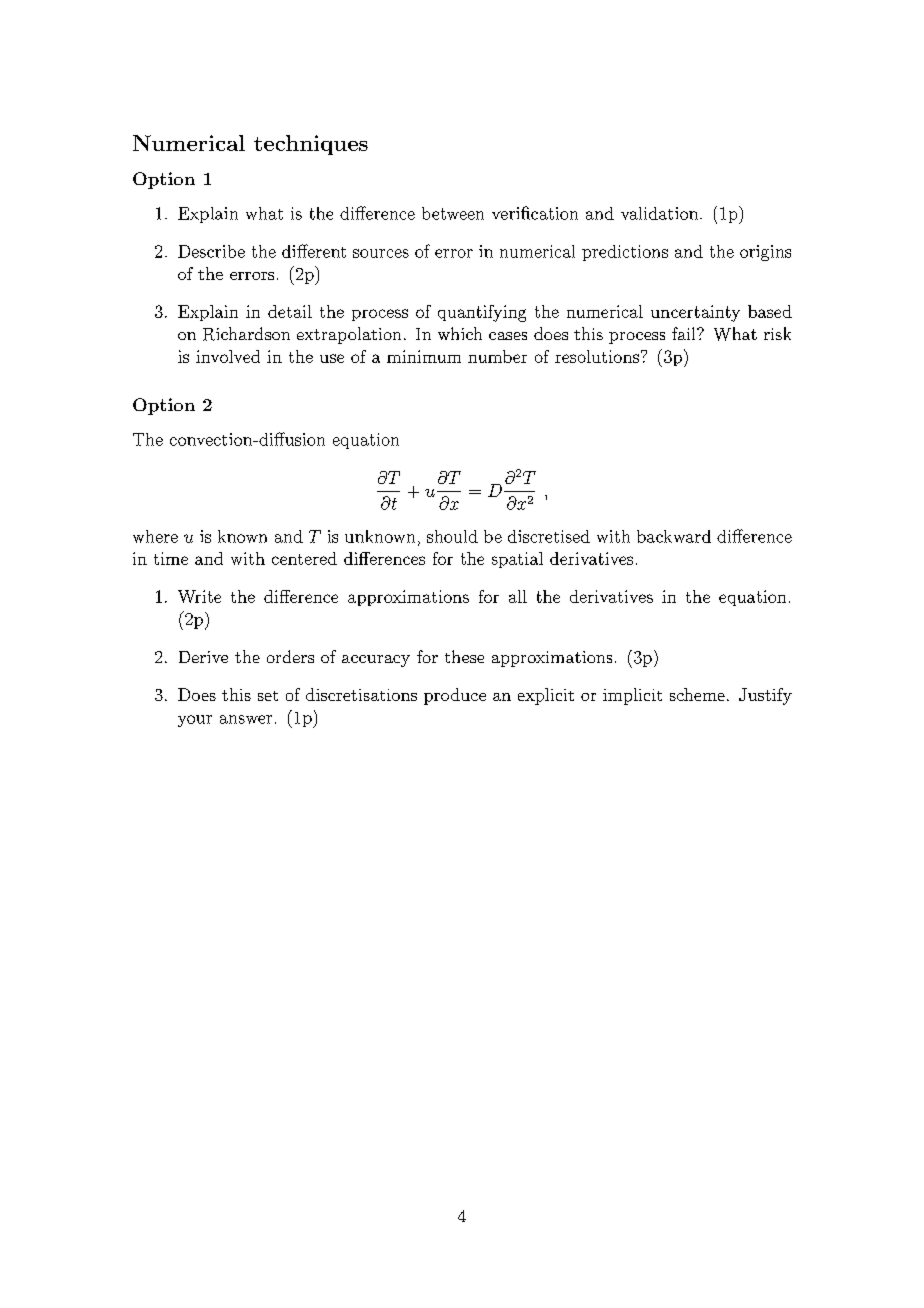  I want to click on spatial, so click(517, 560).
